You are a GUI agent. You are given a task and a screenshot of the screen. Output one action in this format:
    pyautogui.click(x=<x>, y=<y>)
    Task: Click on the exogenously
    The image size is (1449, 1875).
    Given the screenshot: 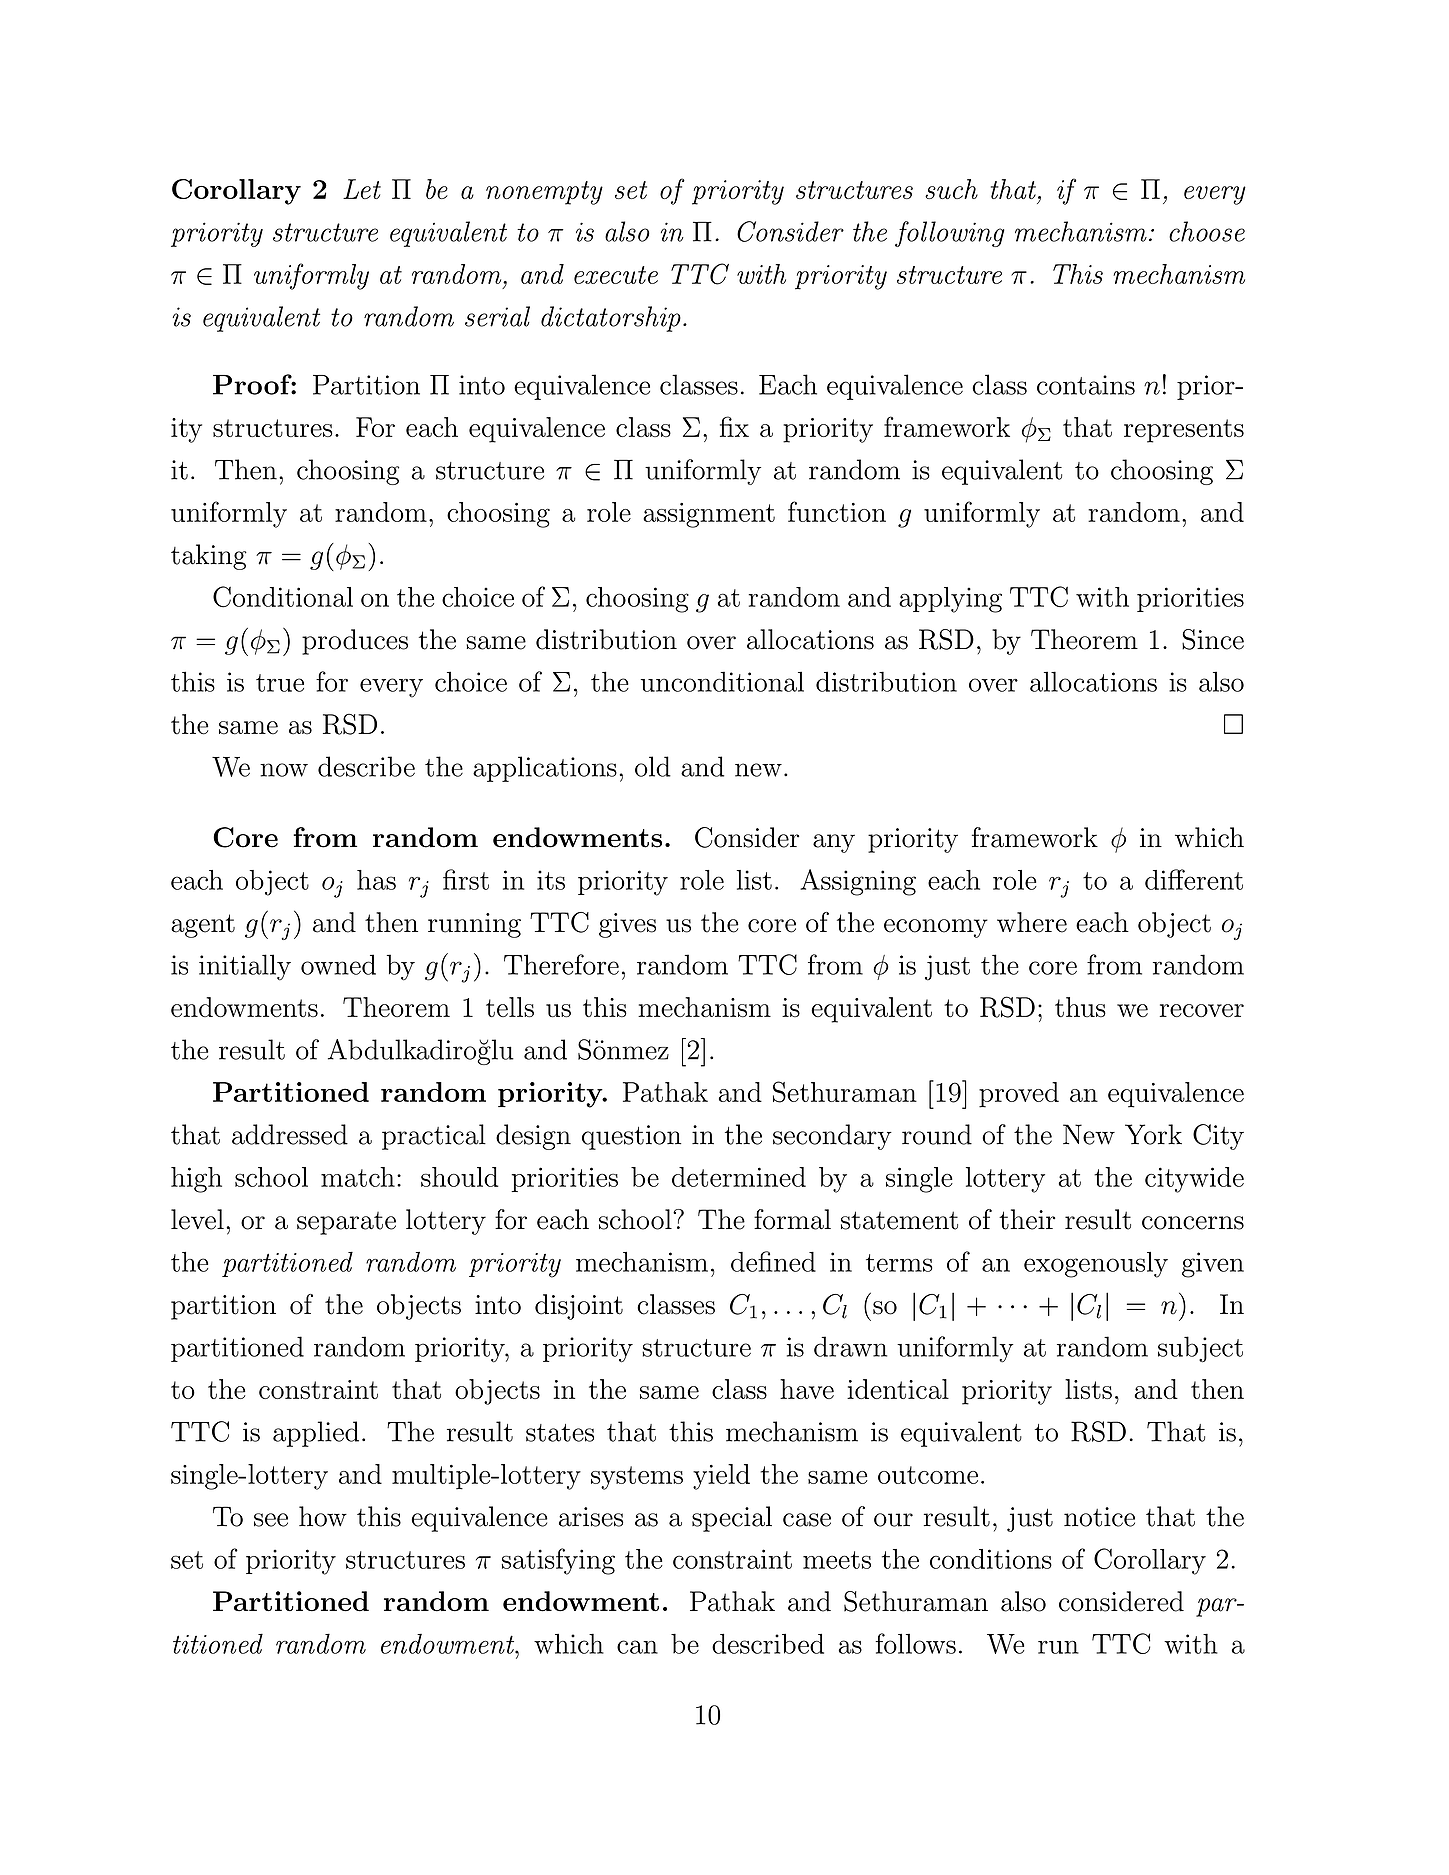 What is the action you would take?
    pyautogui.click(x=1096, y=1265)
